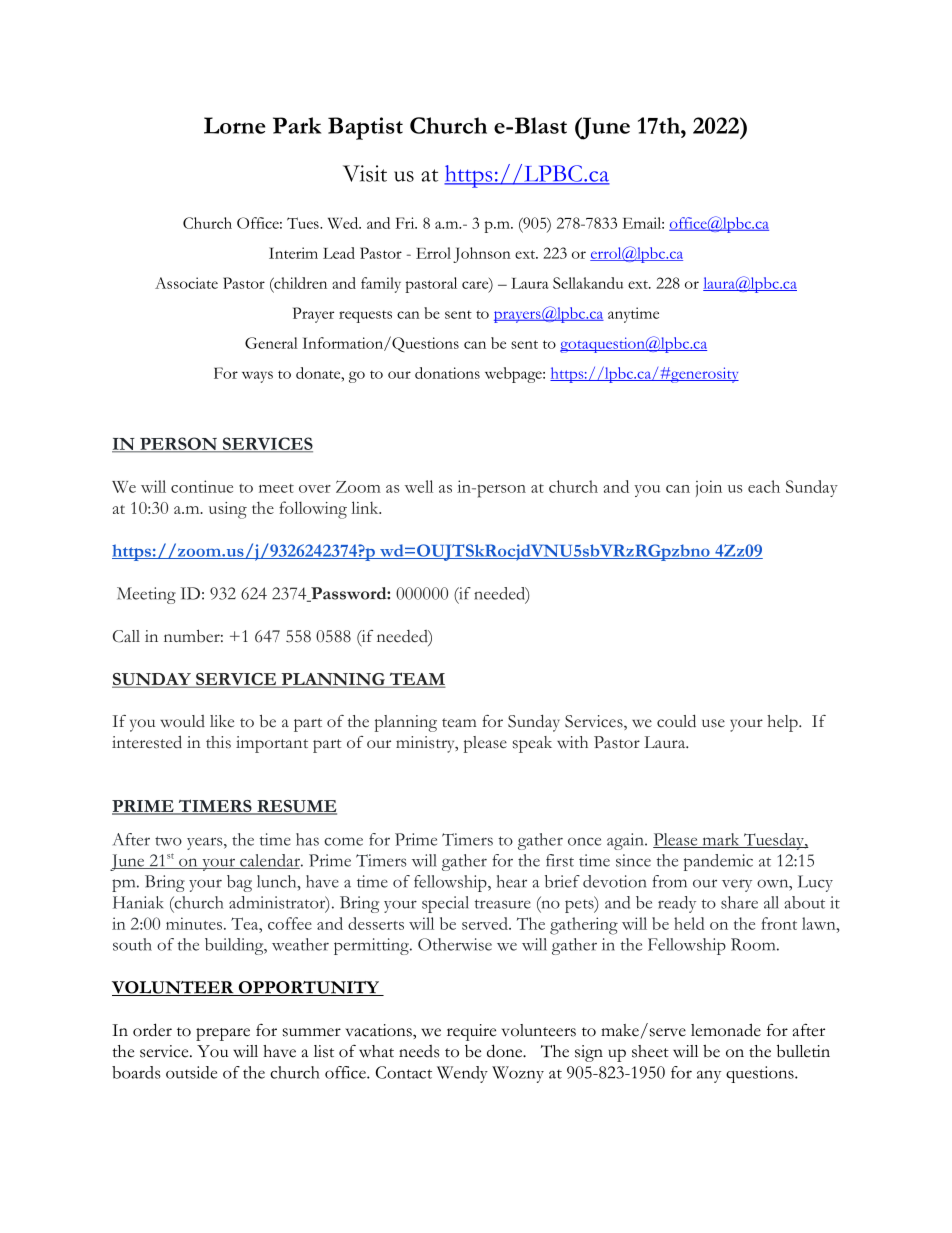  What do you see at coordinates (764, 486) in the screenshot?
I see `each` at bounding box center [764, 486].
